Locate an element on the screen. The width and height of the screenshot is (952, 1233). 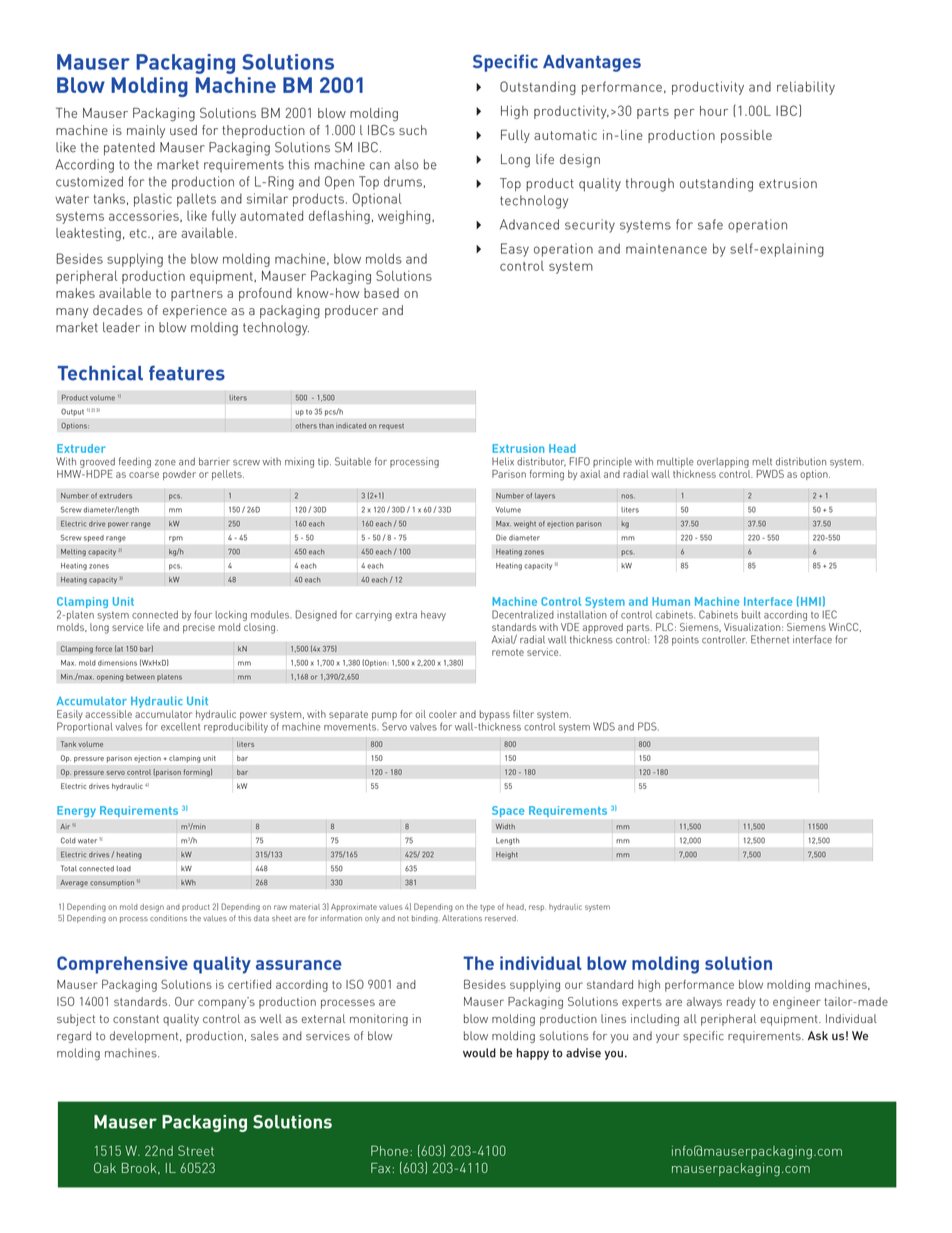
Ask is located at coordinates (818, 1036).
